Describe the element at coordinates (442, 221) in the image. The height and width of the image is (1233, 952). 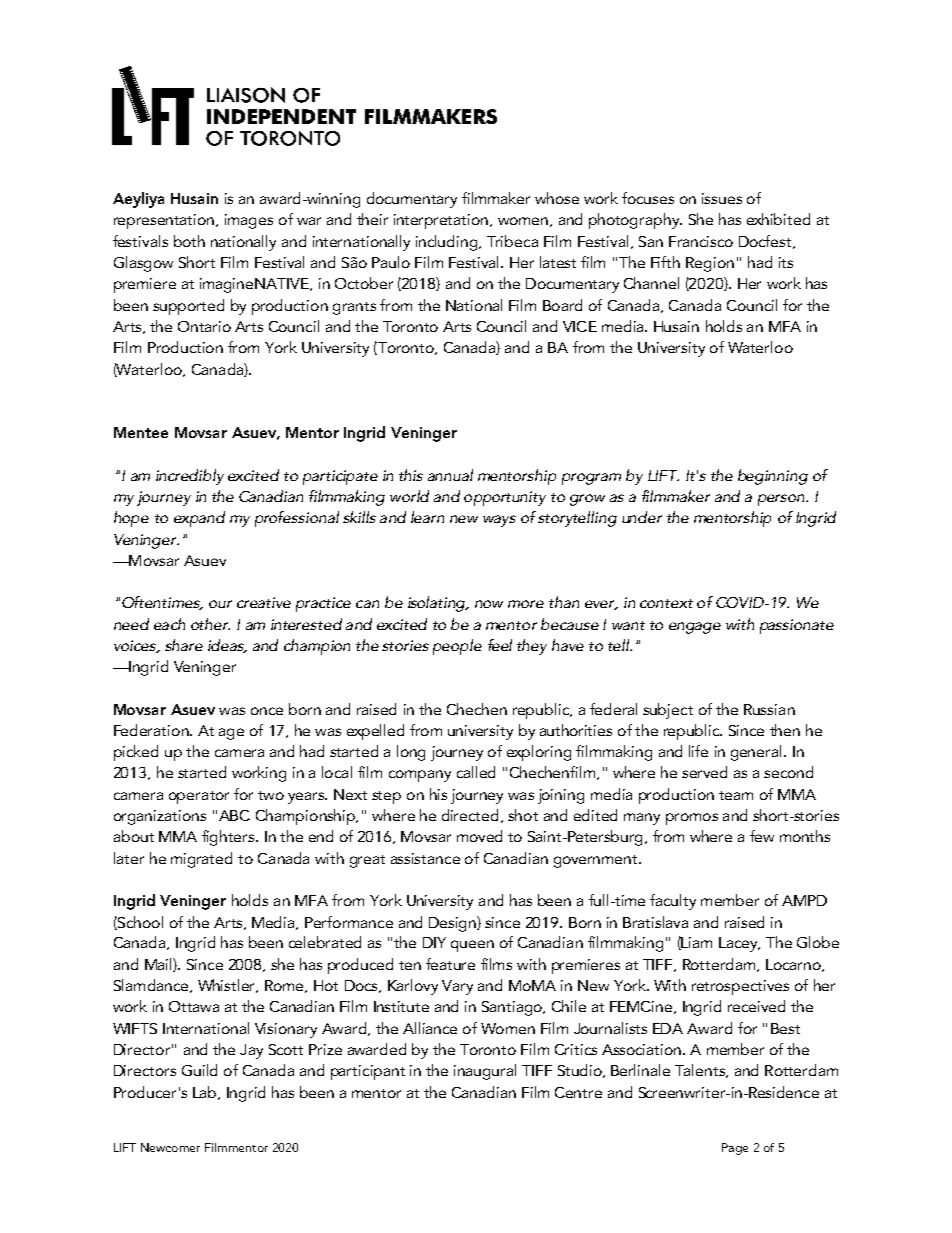
I see `interpretation` at that location.
